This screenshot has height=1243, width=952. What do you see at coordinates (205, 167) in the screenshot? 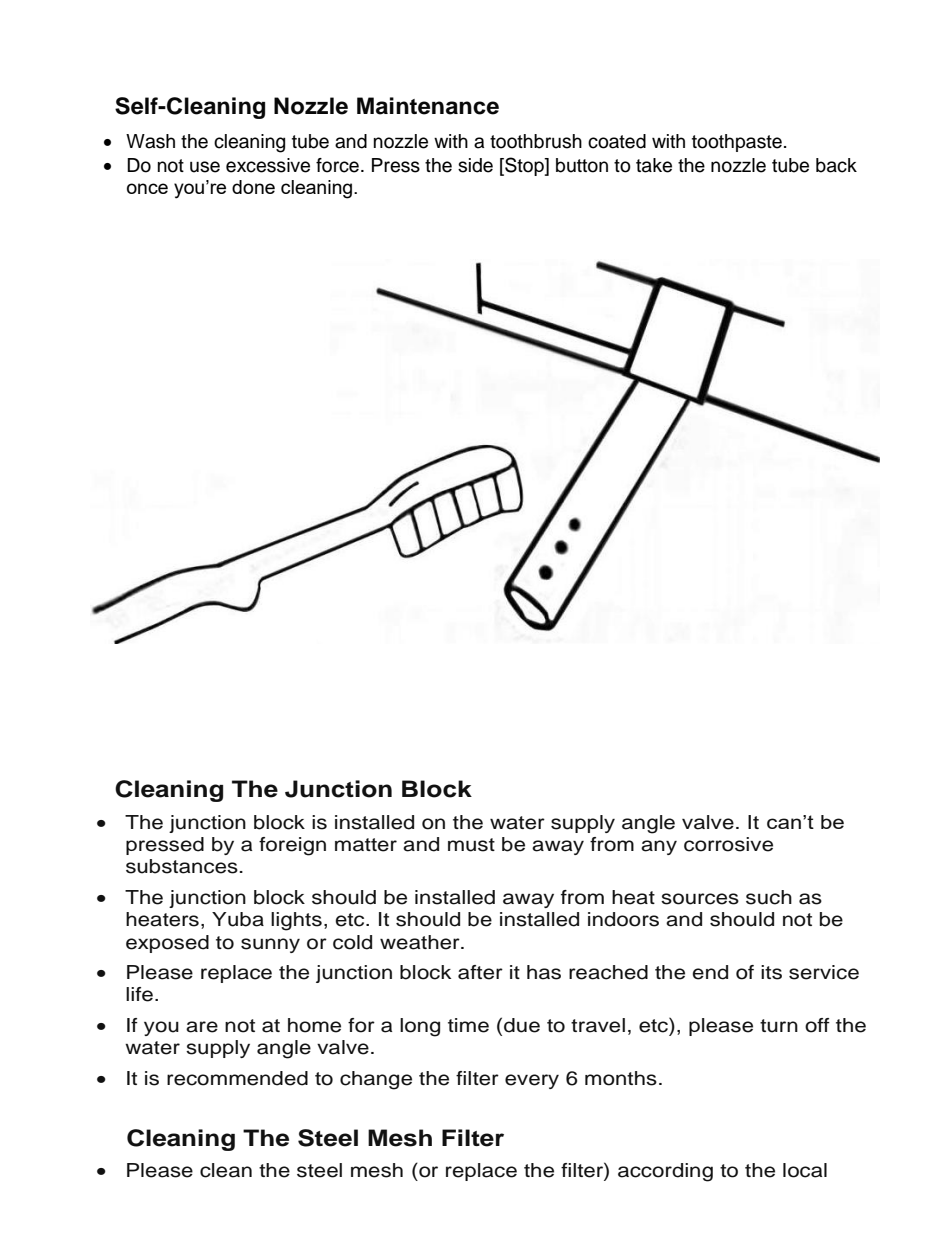
I see `use` at bounding box center [205, 167].
